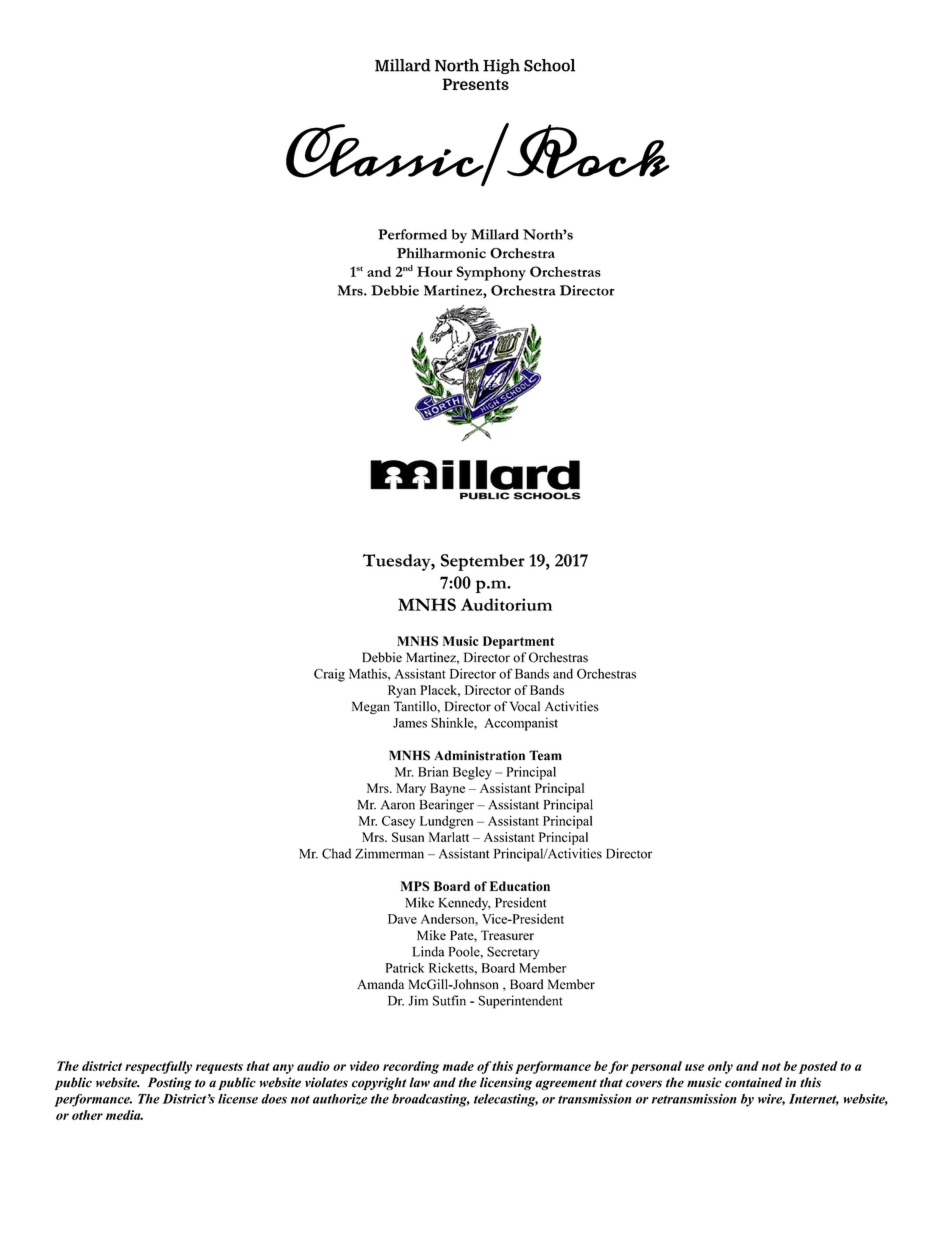 Image resolution: width=952 pixels, height=1233 pixels. I want to click on Presents, so click(476, 84).
